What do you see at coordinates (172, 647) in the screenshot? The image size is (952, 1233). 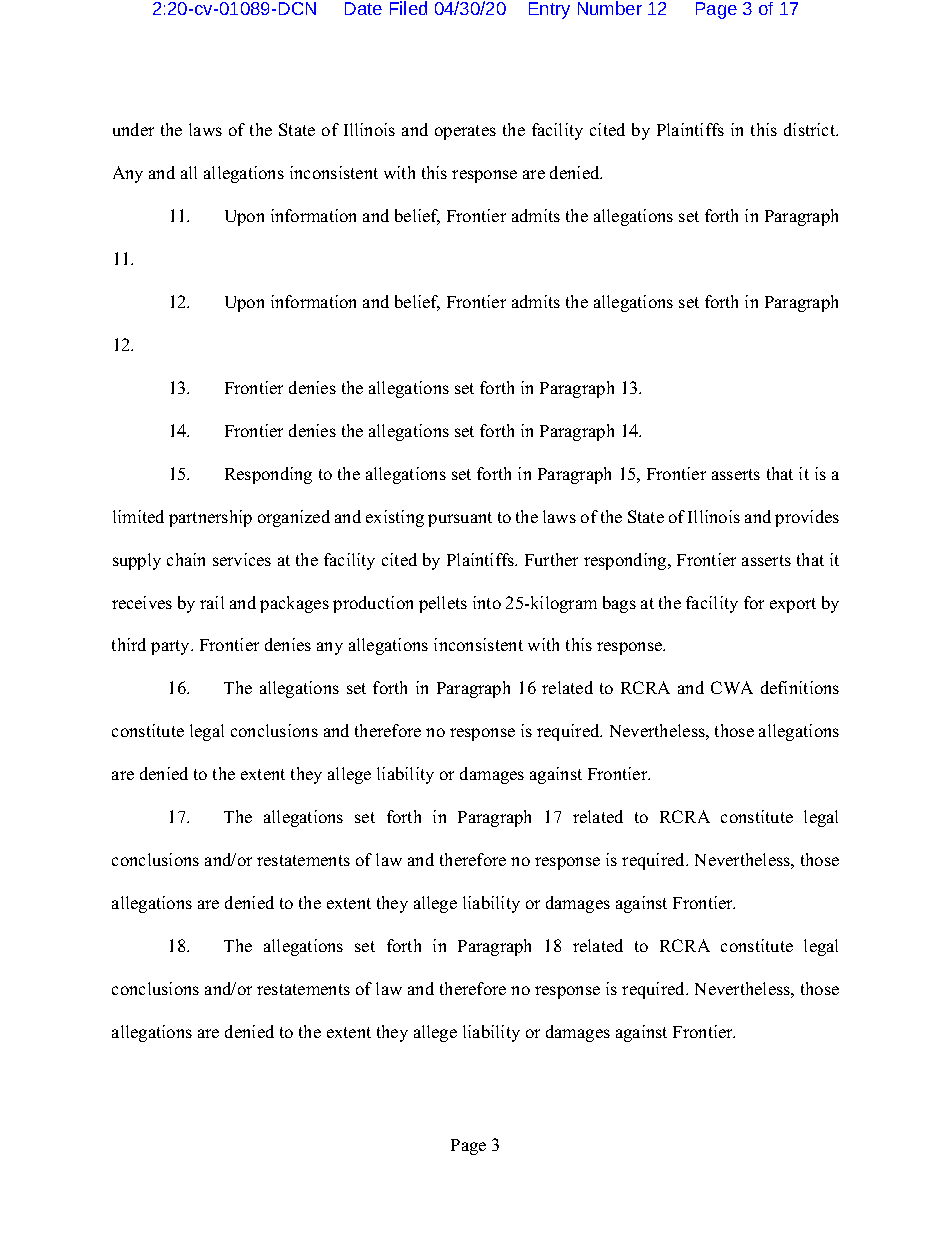 I see `party` at bounding box center [172, 647].
